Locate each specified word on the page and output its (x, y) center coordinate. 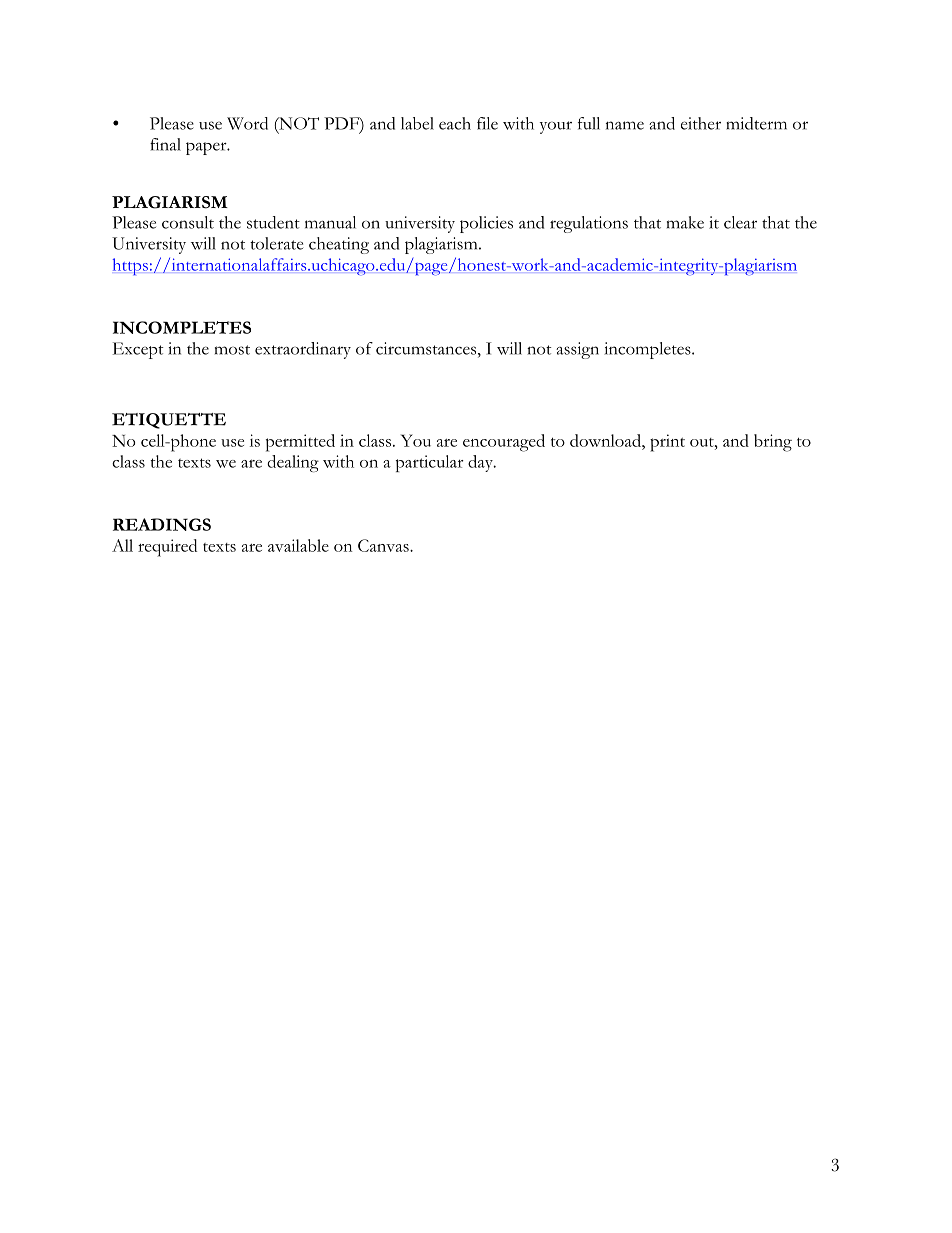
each (455, 123)
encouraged (504, 443)
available (298, 545)
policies (486, 224)
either (701, 123)
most (232, 350)
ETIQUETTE (169, 421)
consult (188, 222)
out (703, 442)
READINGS (162, 524)
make (685, 222)
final (165, 144)
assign (577, 350)
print (667, 443)
